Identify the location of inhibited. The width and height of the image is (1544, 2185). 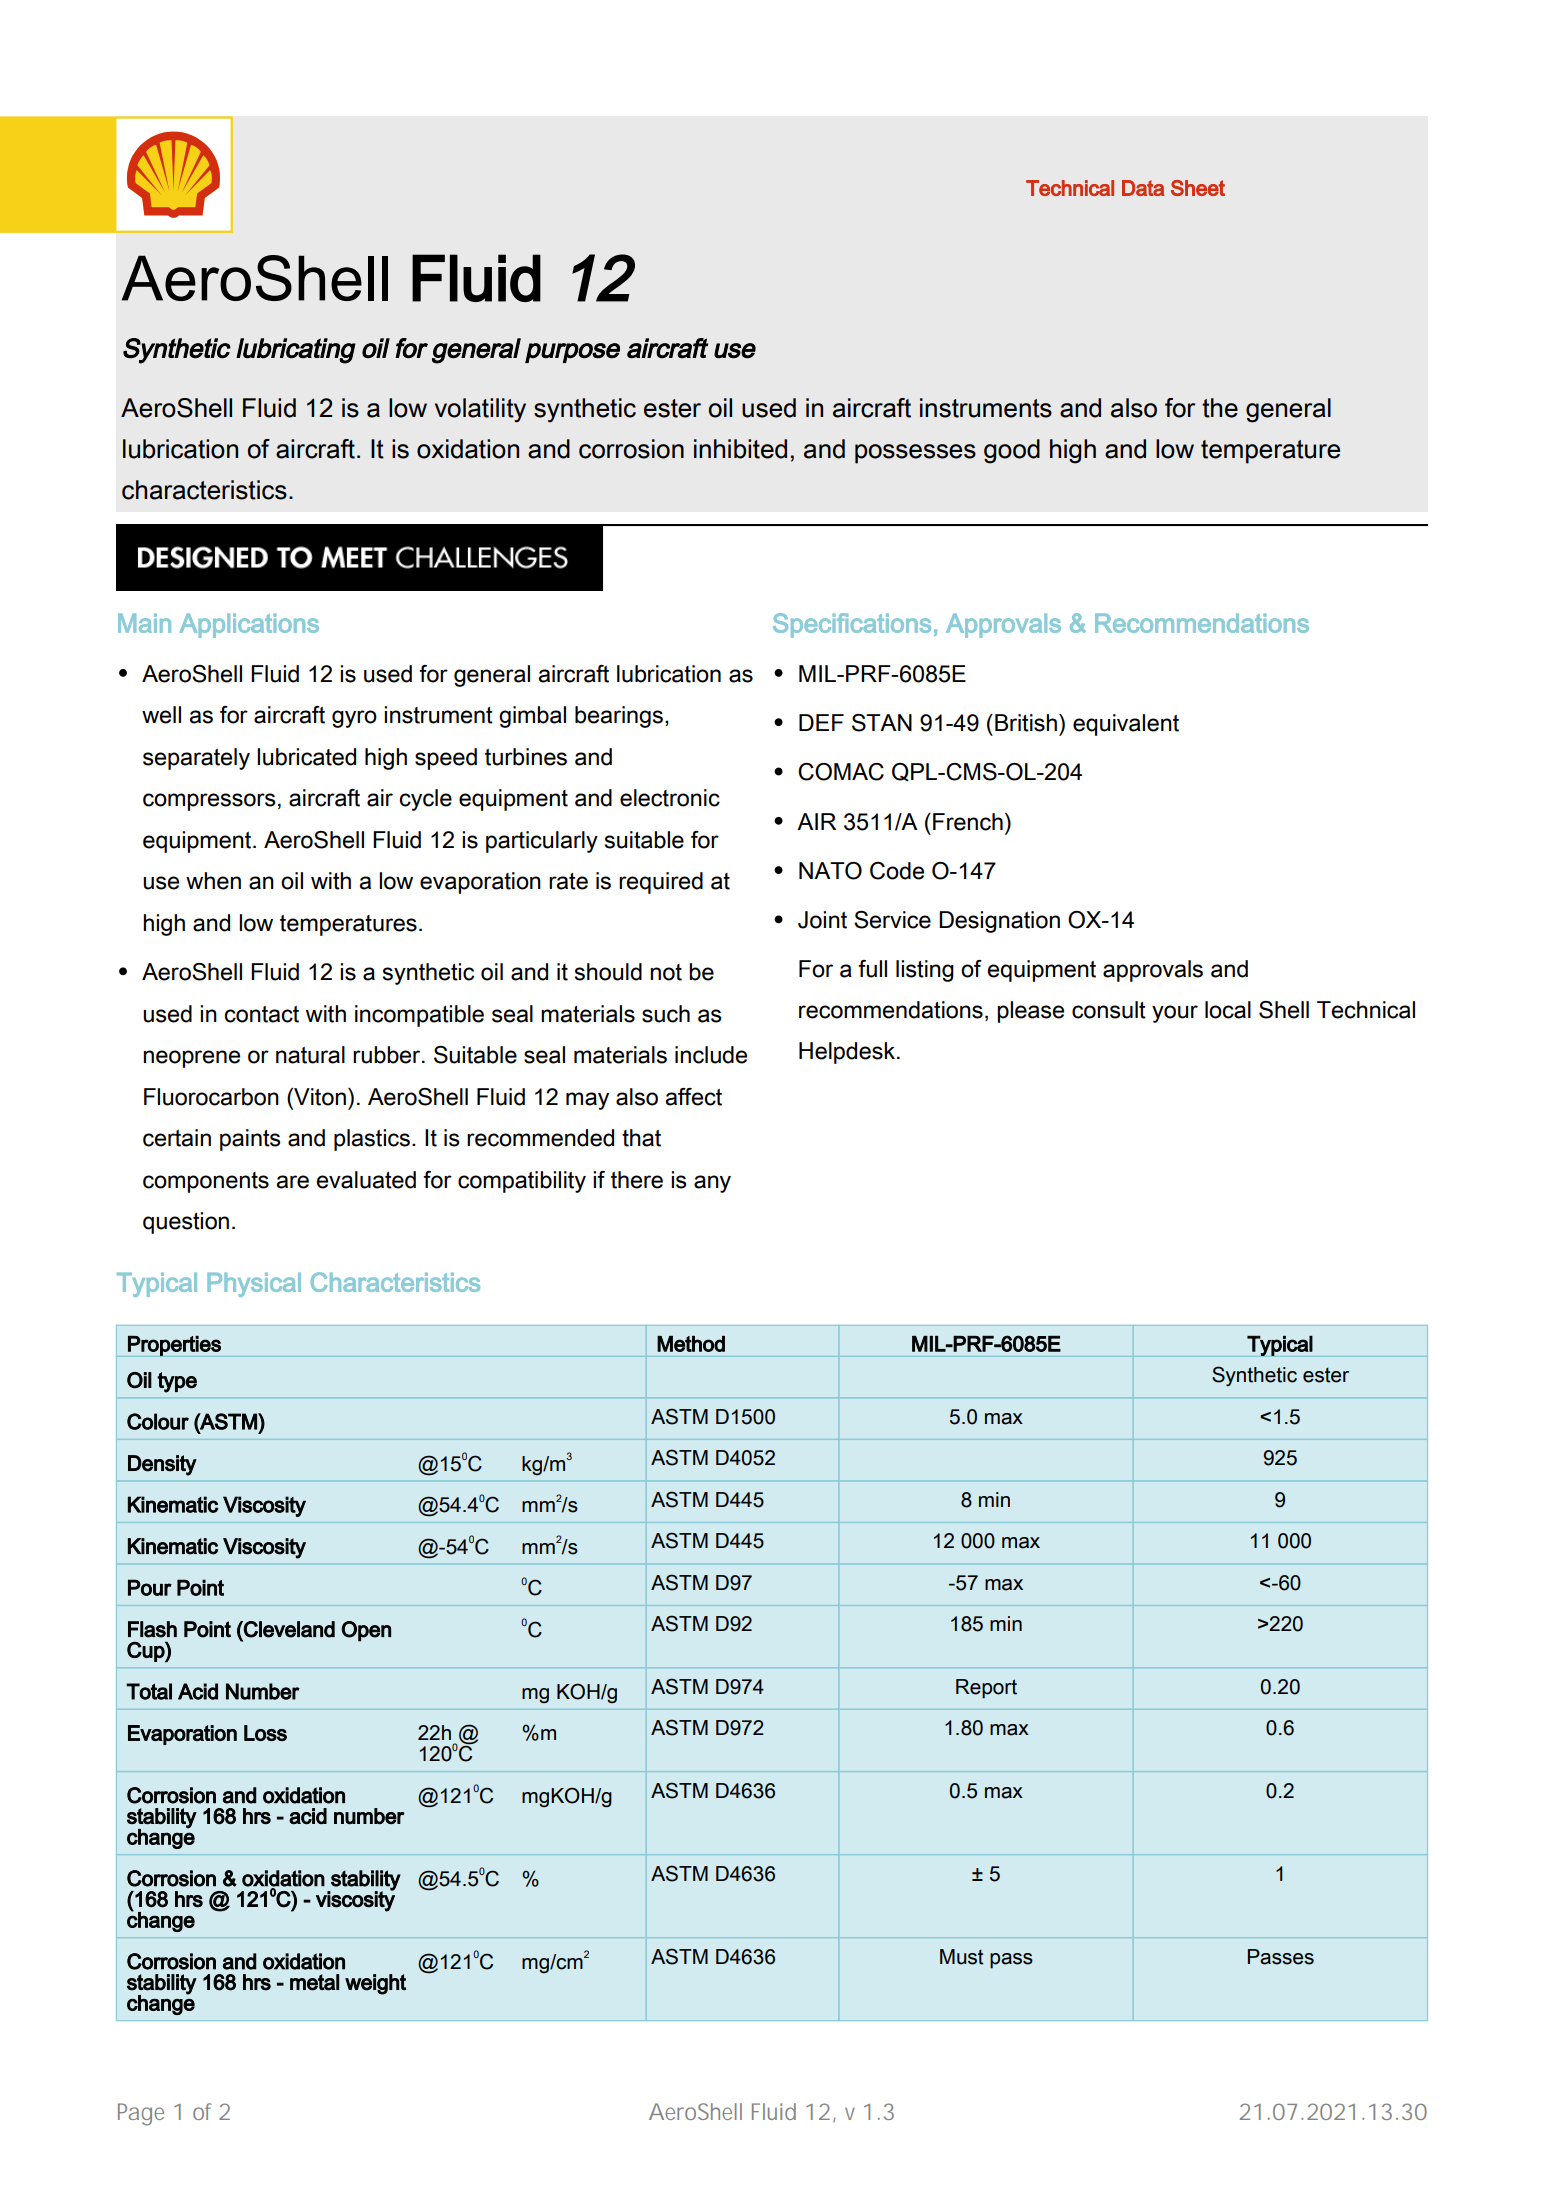
(740, 449).
